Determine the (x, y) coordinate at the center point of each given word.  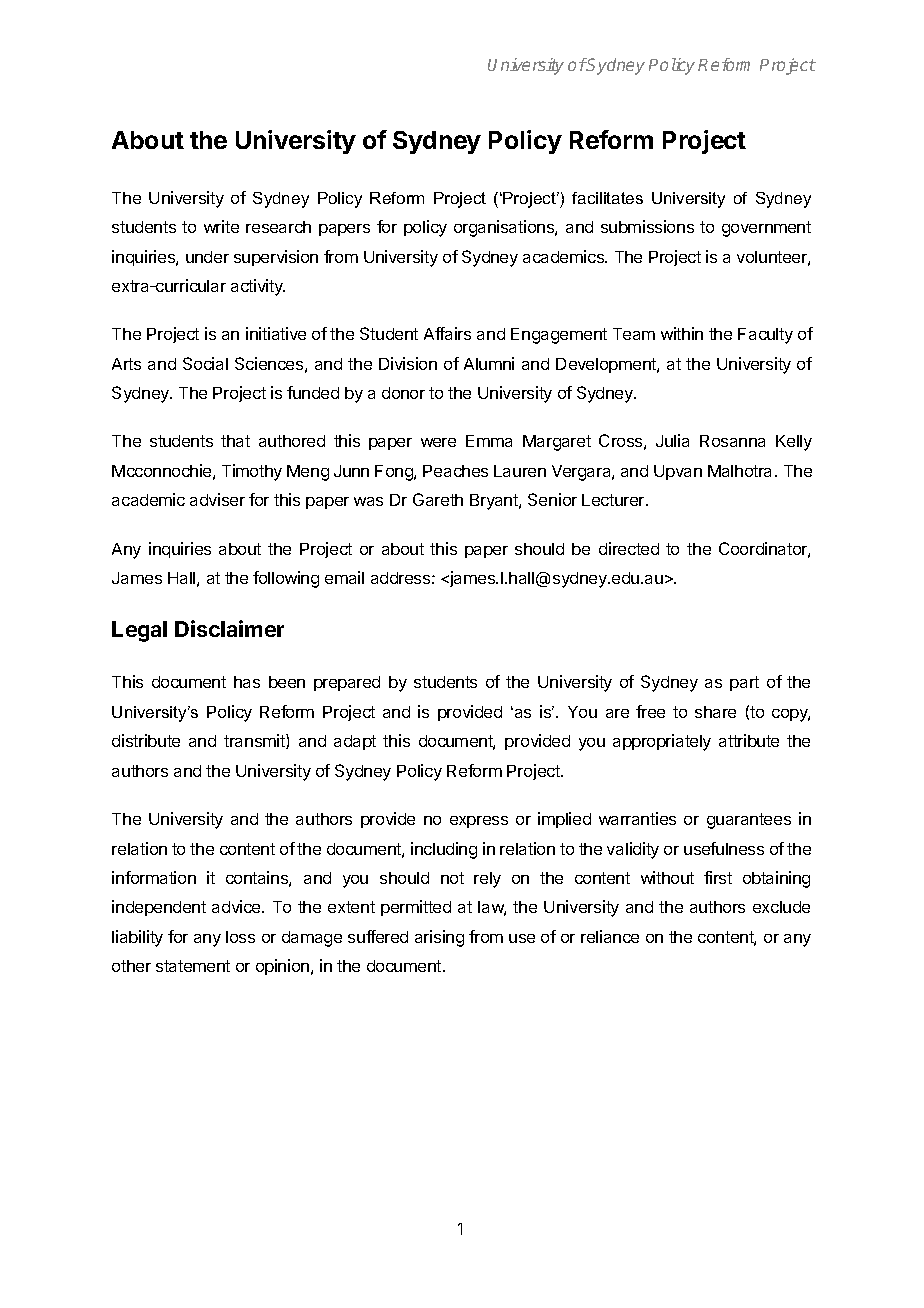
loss (240, 937)
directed (629, 548)
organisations (505, 228)
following (286, 579)
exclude (781, 907)
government (766, 229)
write (221, 226)
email (344, 577)
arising (439, 938)
